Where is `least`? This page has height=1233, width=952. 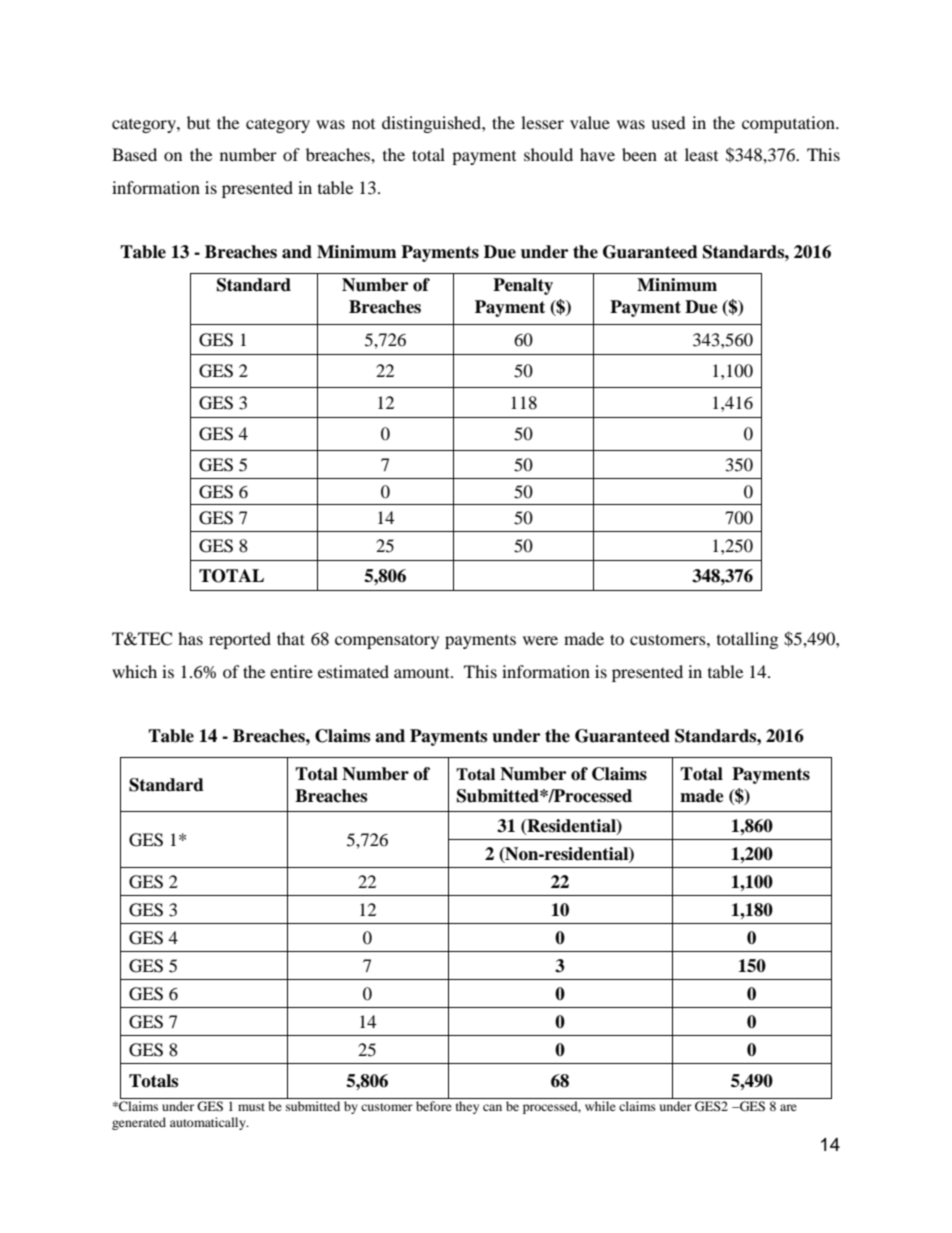
least is located at coordinates (701, 154).
